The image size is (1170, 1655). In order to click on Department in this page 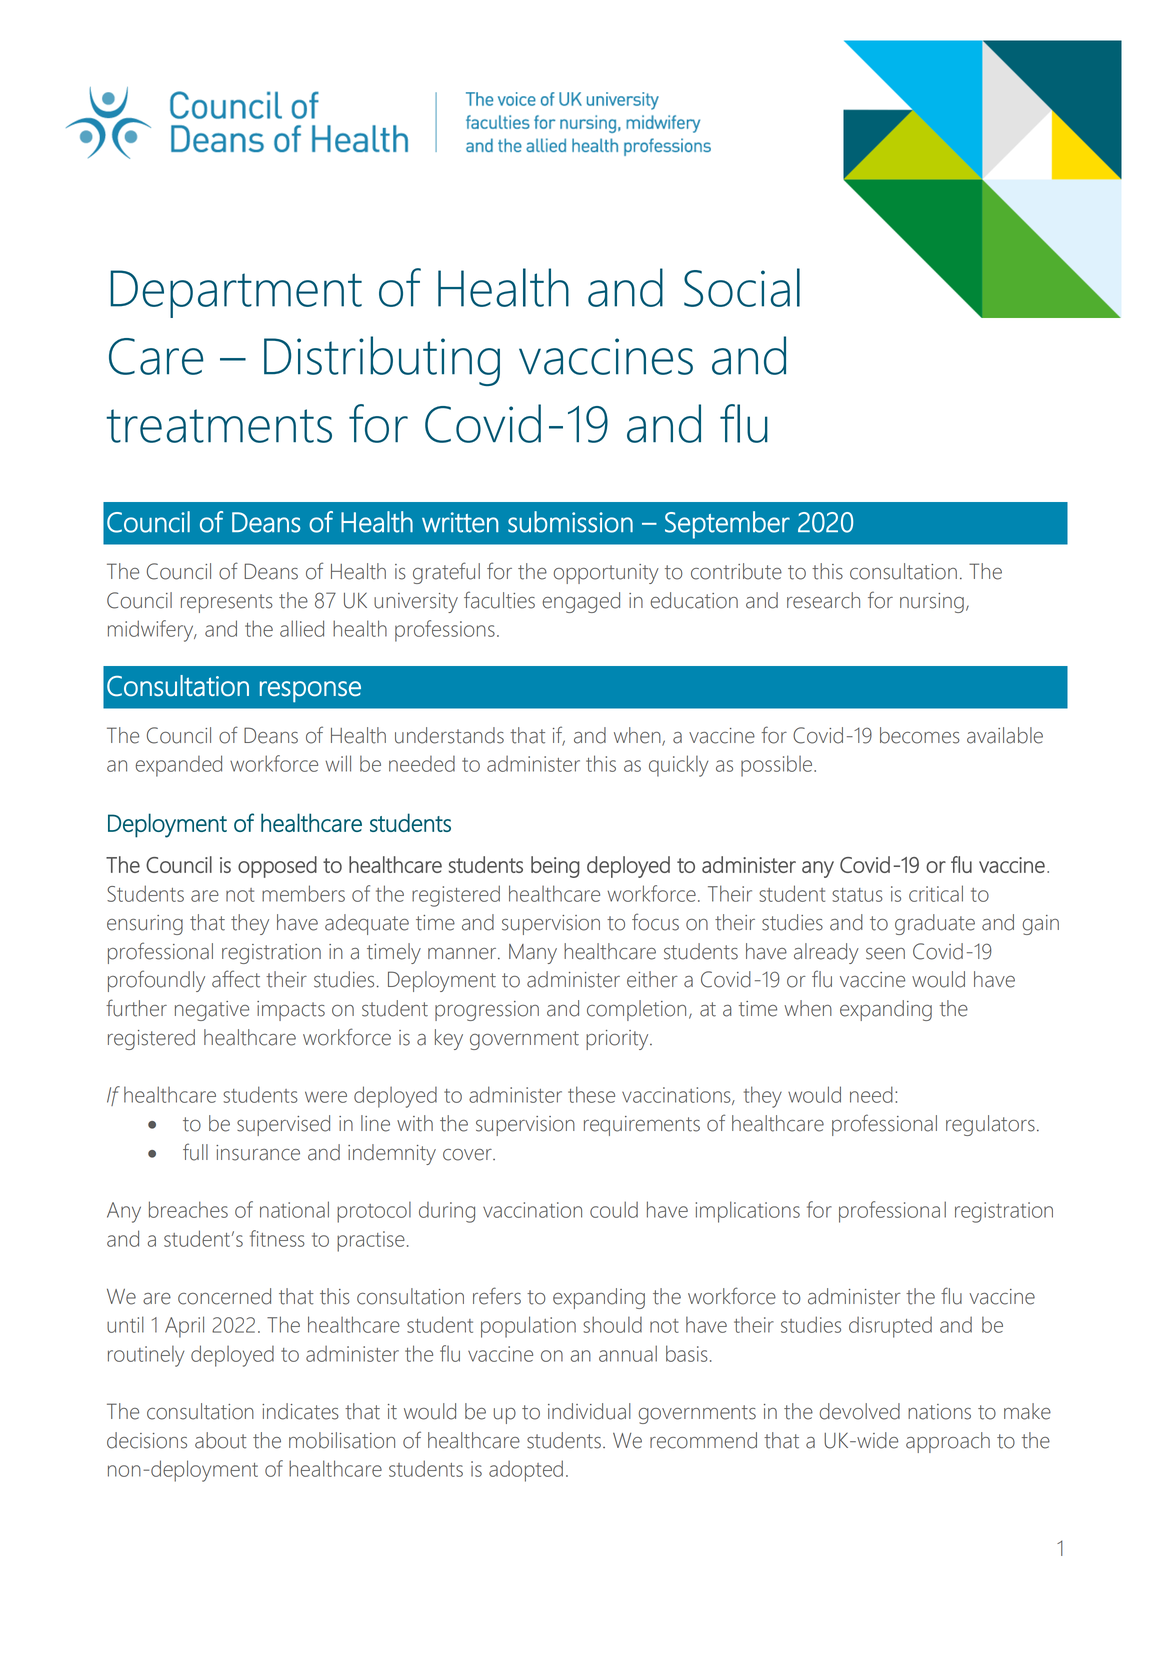, I will do `click(236, 294)`.
